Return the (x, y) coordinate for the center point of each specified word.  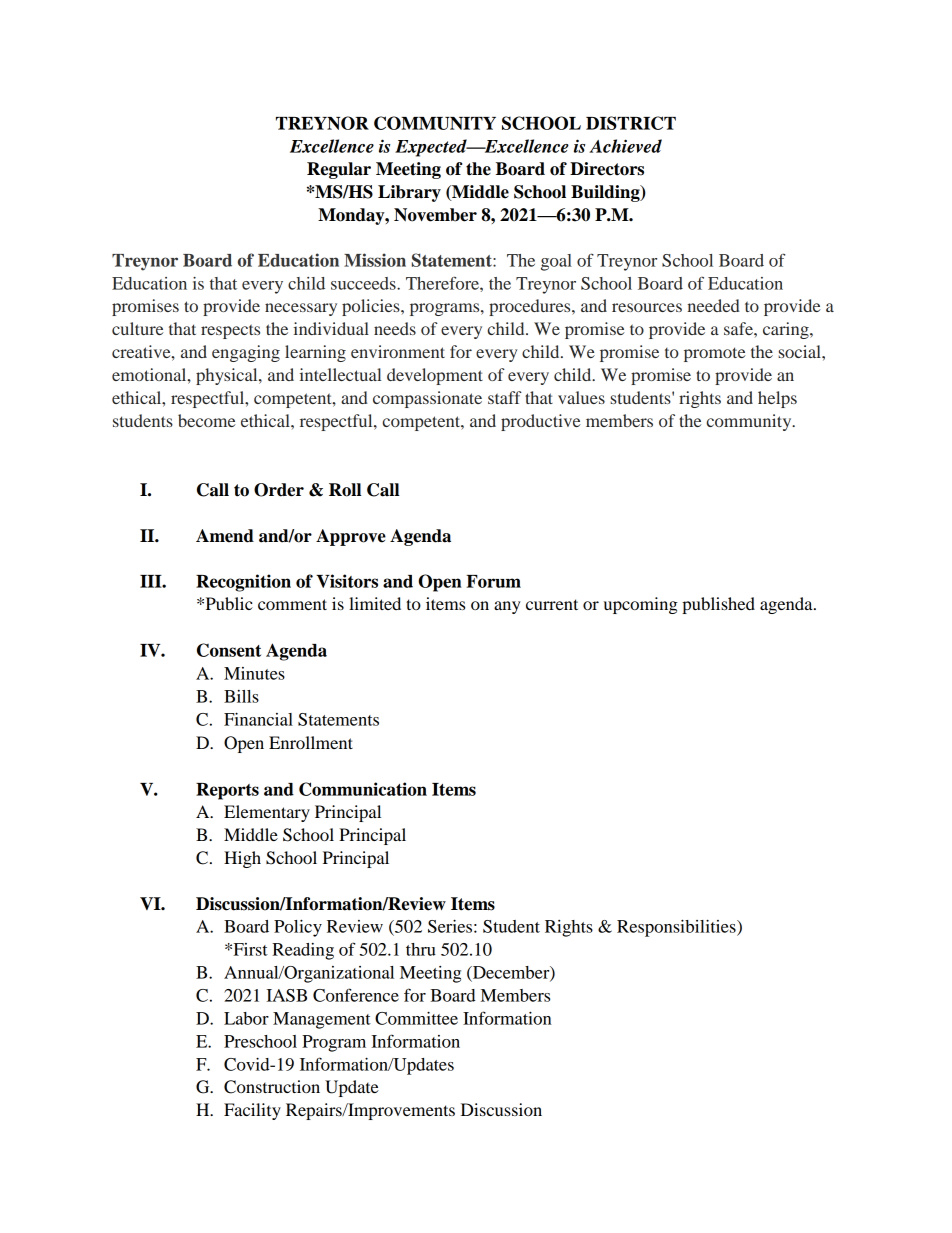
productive (541, 422)
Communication (363, 789)
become (207, 420)
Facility (252, 1111)
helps (777, 399)
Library (409, 193)
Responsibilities (677, 928)
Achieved (625, 146)
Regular (339, 170)
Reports (227, 791)
